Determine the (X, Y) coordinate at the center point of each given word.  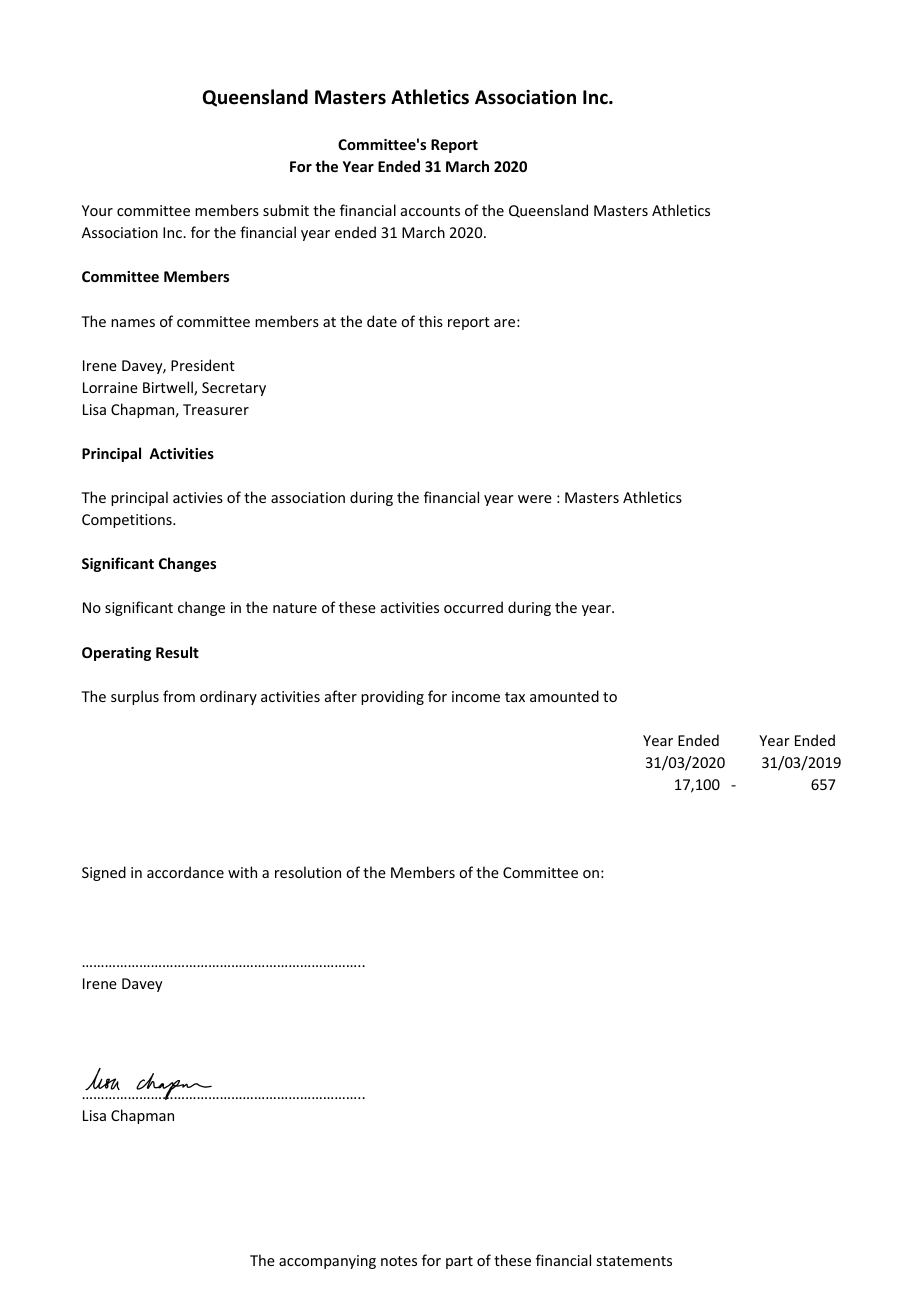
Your (97, 210)
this (431, 321)
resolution (308, 872)
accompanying (327, 1262)
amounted (564, 696)
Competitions (128, 521)
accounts (430, 211)
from (179, 696)
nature (295, 608)
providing (392, 697)
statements (634, 1261)
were (535, 499)
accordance (185, 872)
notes (399, 1261)
